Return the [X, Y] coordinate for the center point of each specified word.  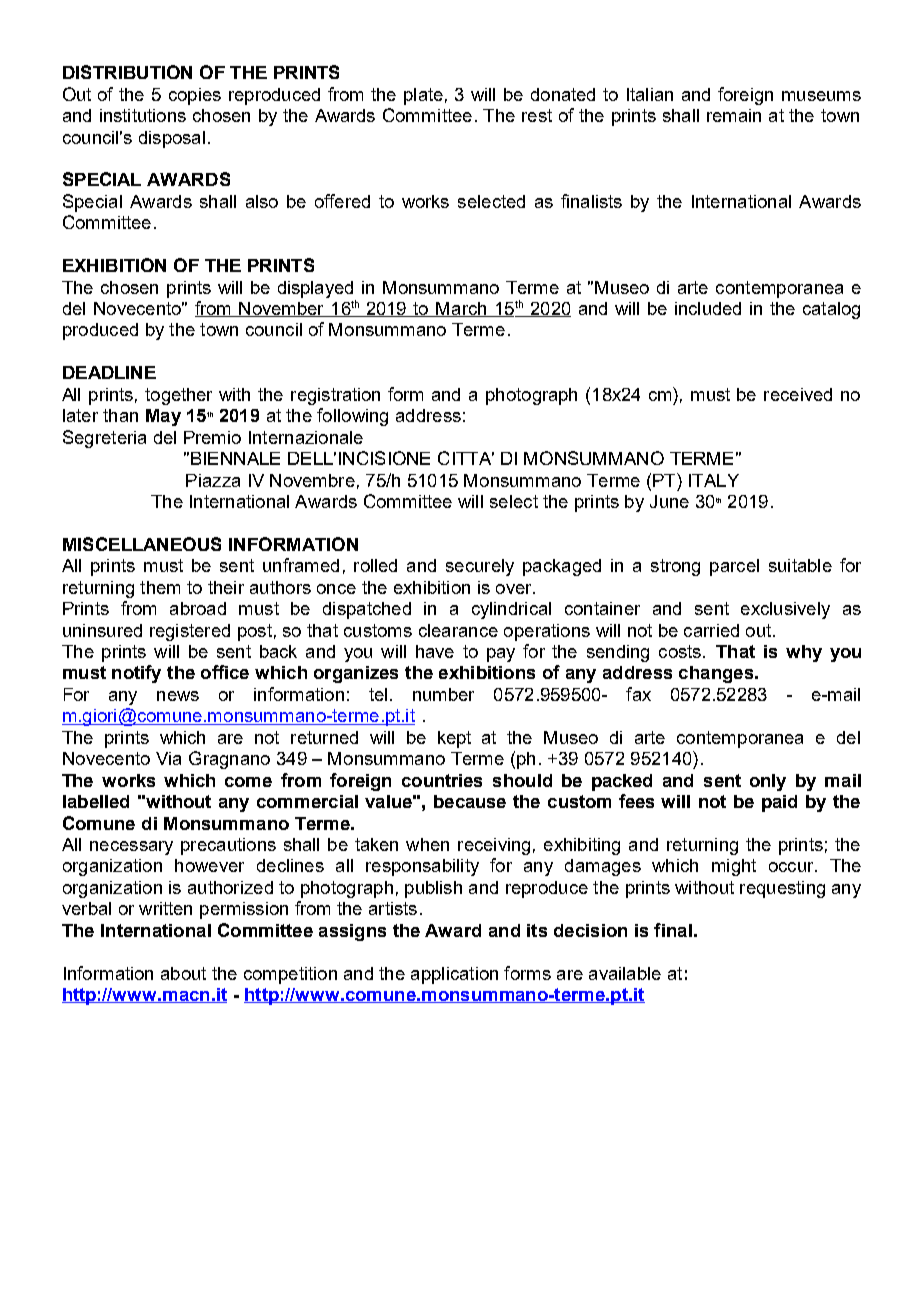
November [282, 309]
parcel [734, 567]
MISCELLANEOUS [142, 544]
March [462, 309]
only [768, 782]
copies [195, 96]
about [183, 973]
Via [168, 758]
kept [454, 739]
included [708, 308]
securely [480, 567]
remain [734, 115]
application [454, 975]
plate [423, 96]
